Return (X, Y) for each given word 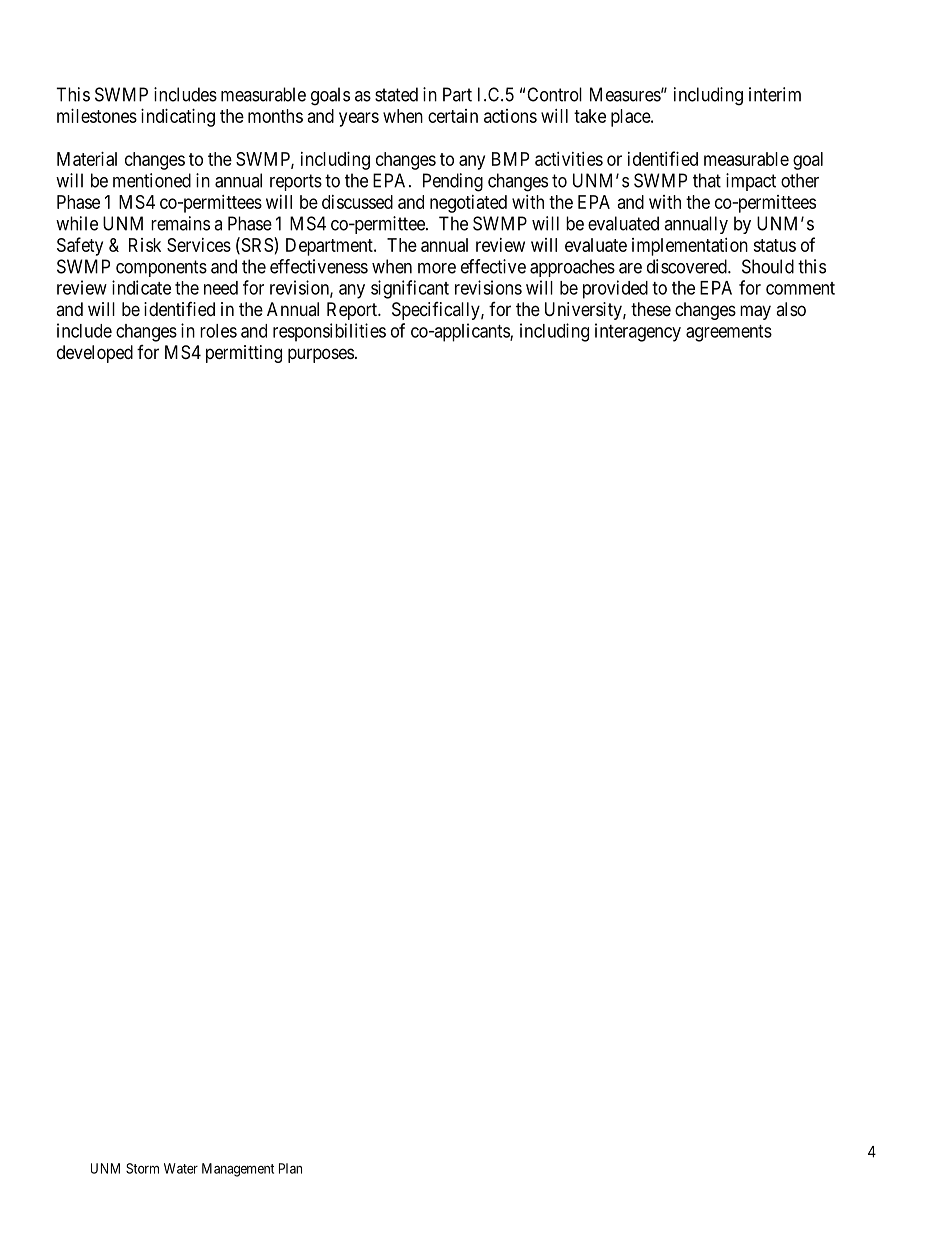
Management (238, 1170)
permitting (244, 354)
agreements (729, 333)
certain (453, 116)
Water (181, 1168)
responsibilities (329, 332)
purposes (321, 355)
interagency (638, 332)
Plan (290, 1168)
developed (95, 354)
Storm (142, 1168)
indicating (178, 118)
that (707, 180)
